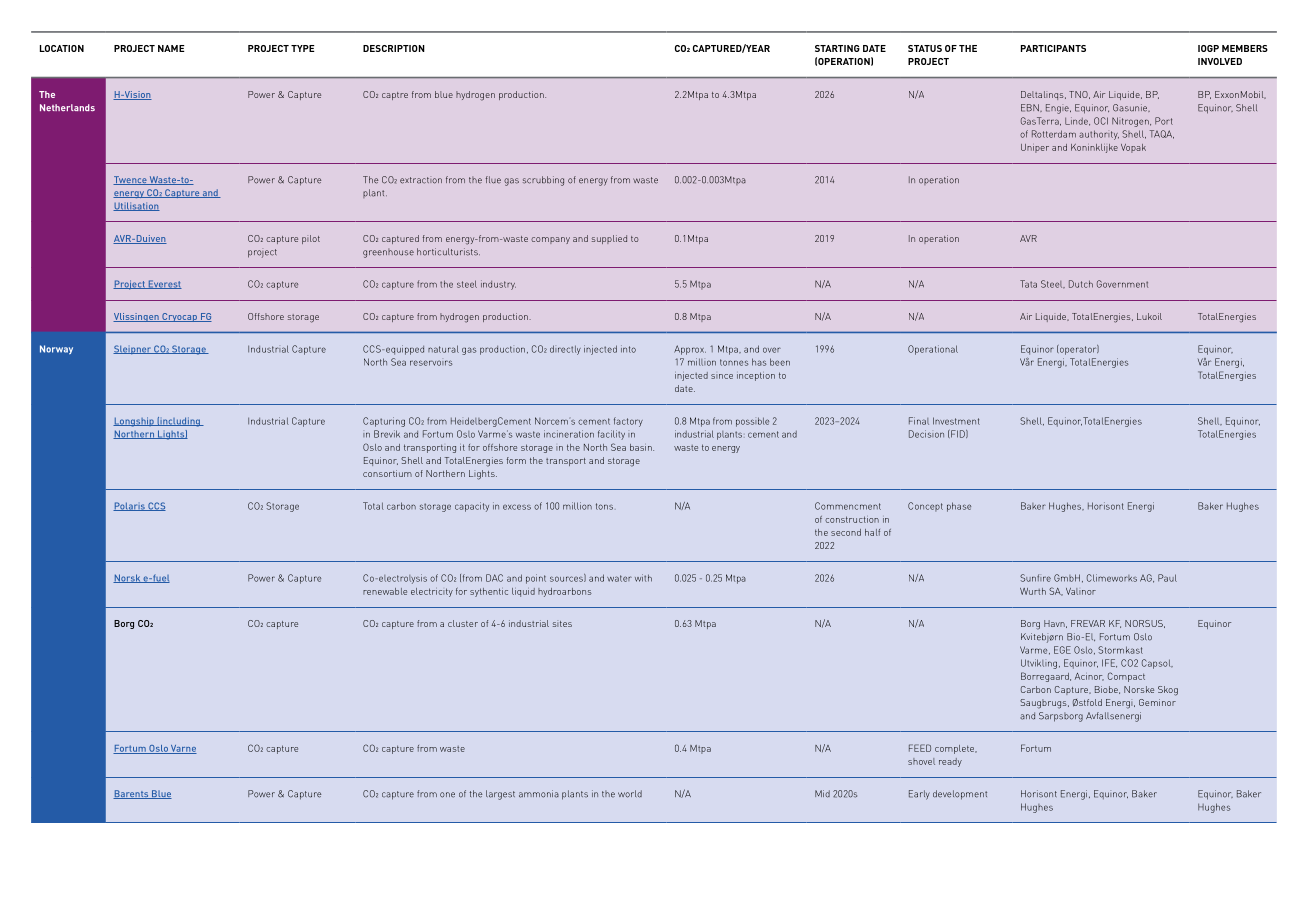 This screenshot has width=1308, height=924. Describe the element at coordinates (630, 794) in the screenshot. I see `world` at that location.
